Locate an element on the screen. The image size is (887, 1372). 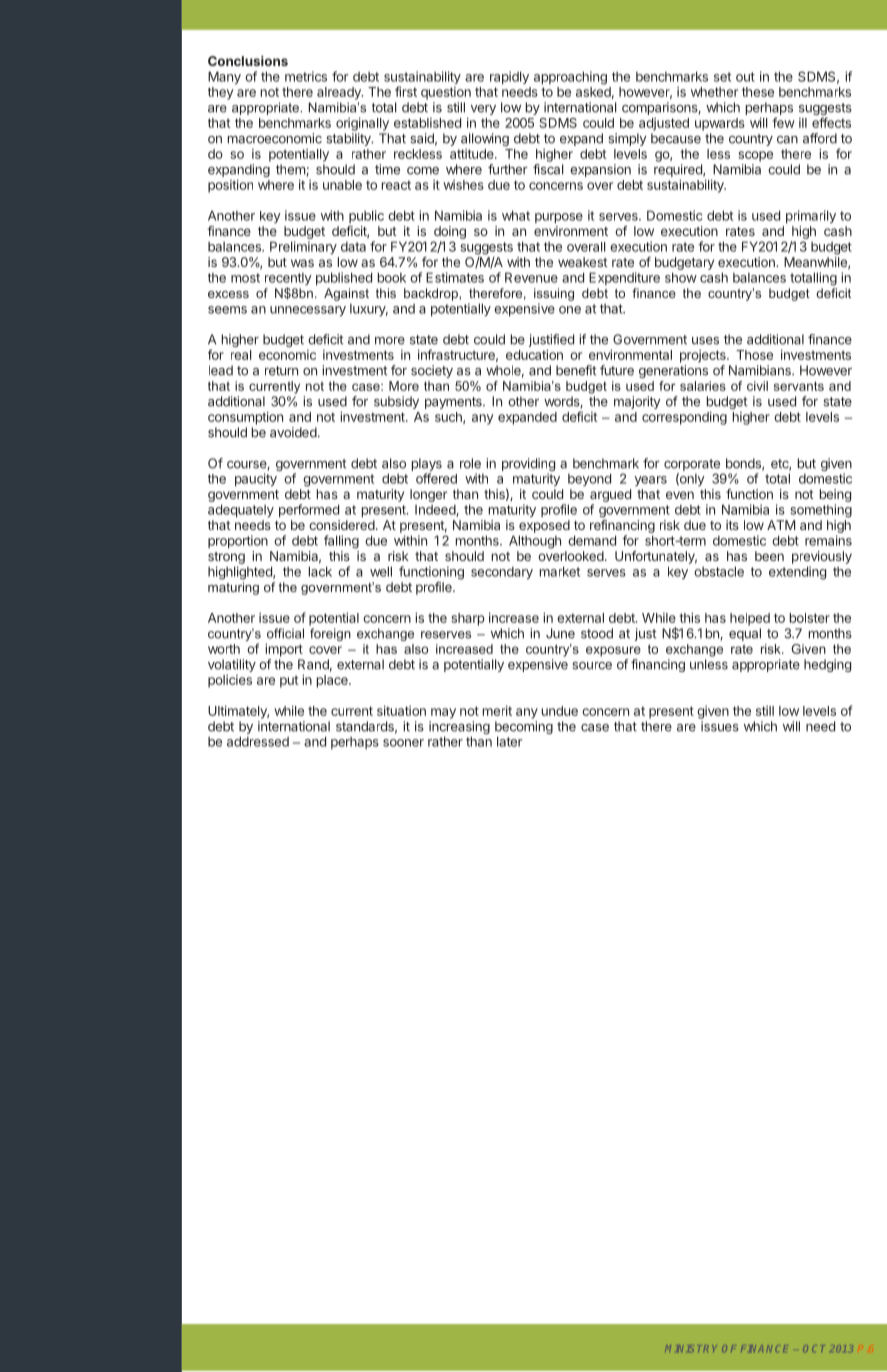
unable is located at coordinates (342, 185).
